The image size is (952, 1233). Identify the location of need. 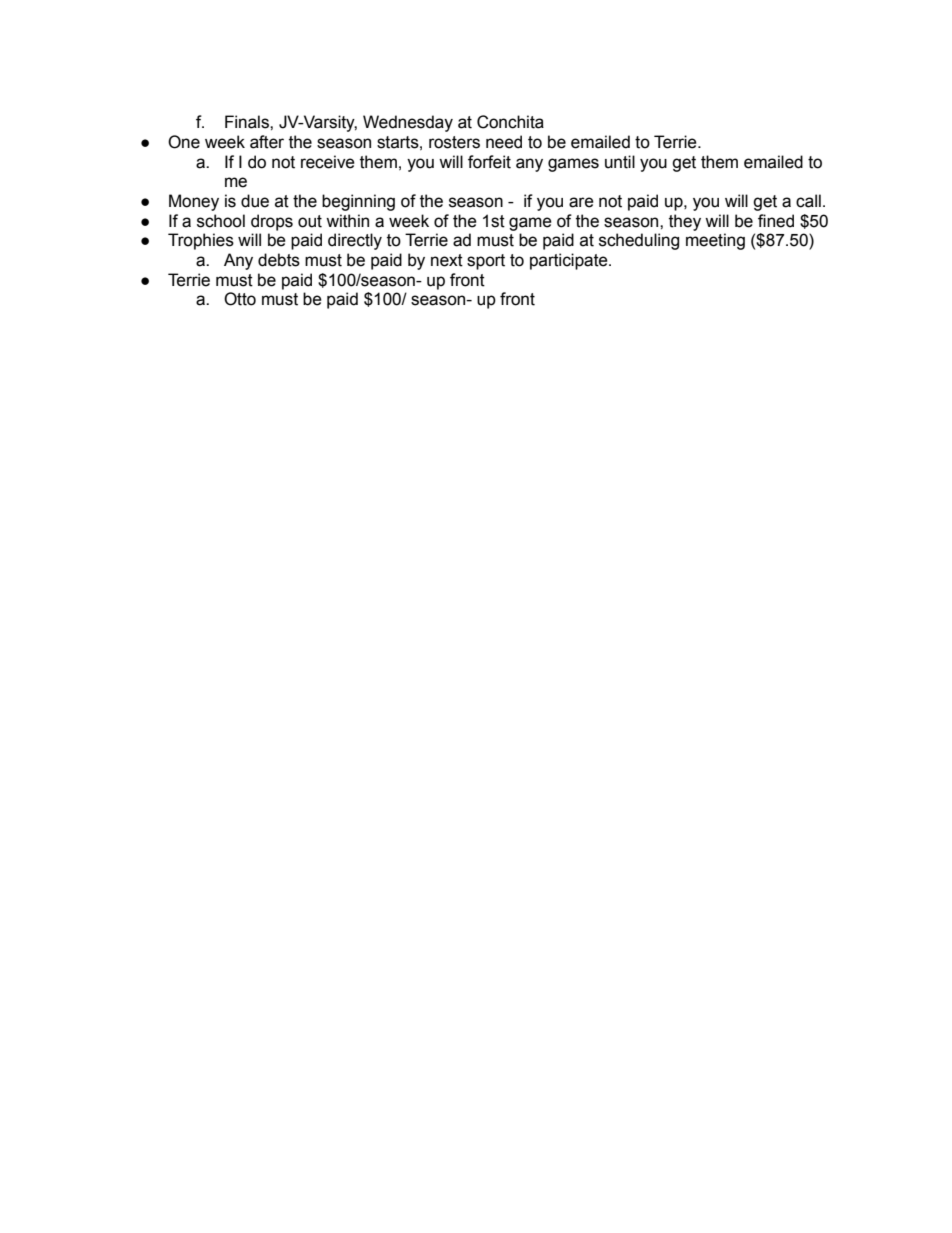
(504, 142).
